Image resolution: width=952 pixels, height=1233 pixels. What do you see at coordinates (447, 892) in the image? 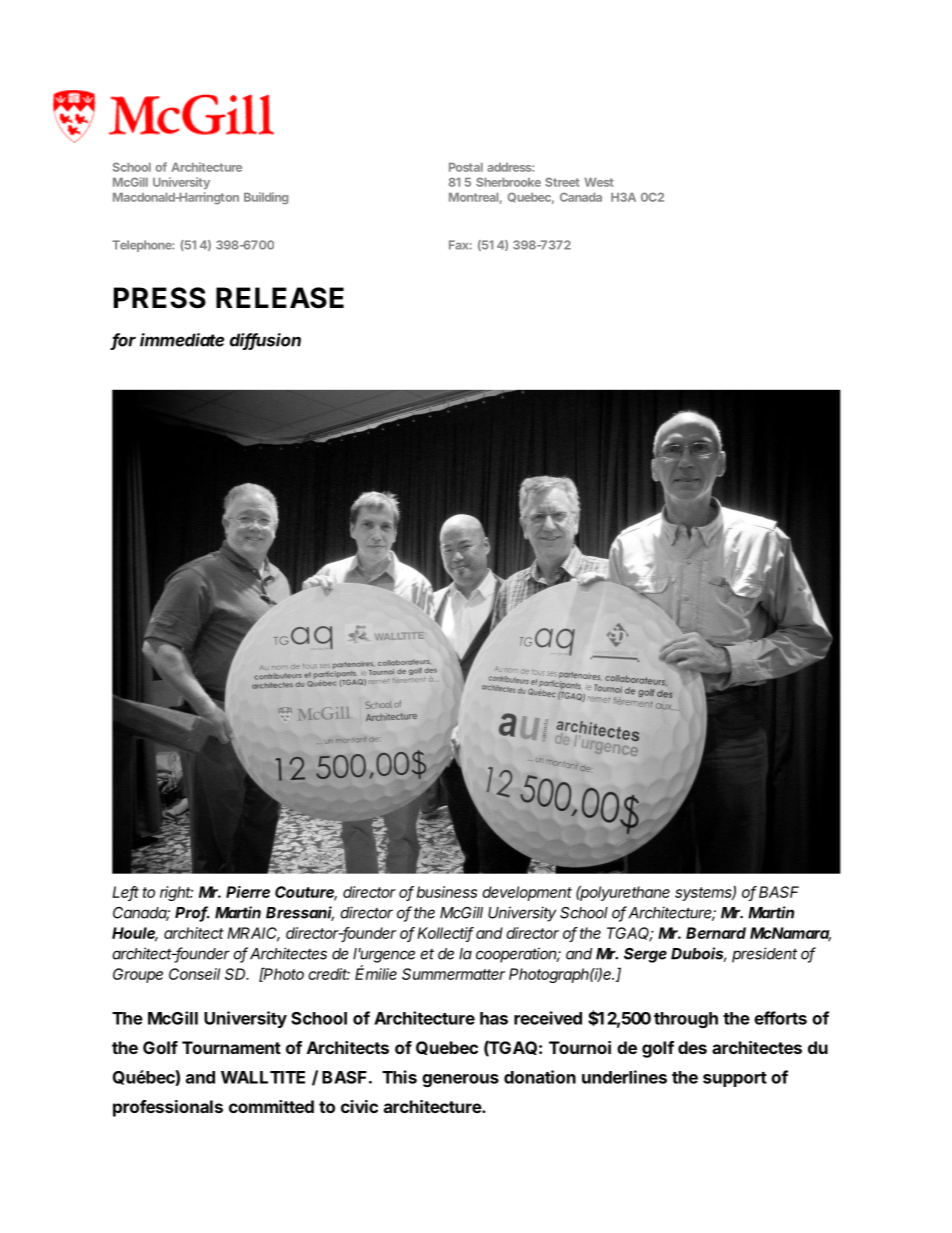
I see `business` at bounding box center [447, 892].
